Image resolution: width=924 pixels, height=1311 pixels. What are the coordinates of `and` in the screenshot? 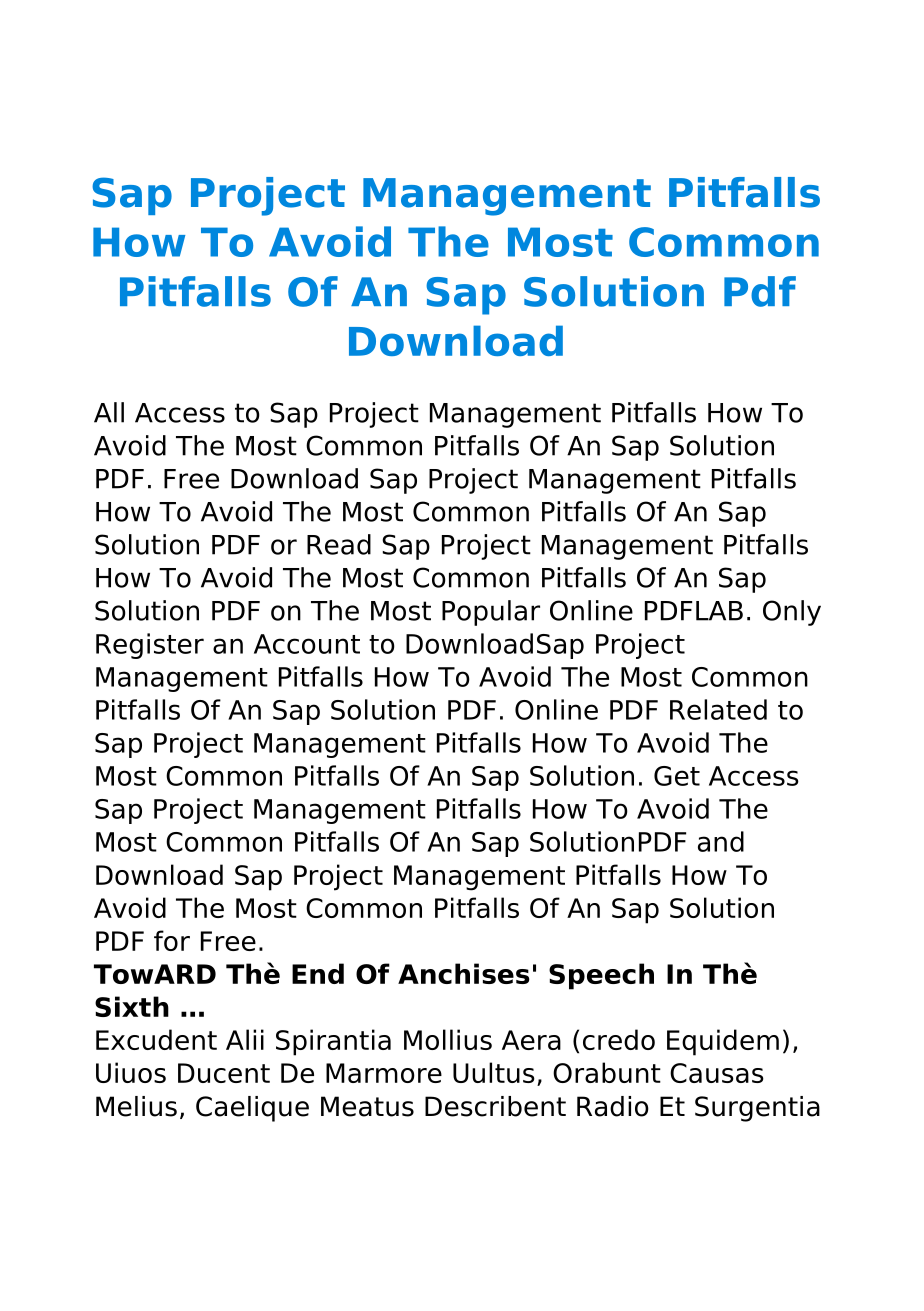 It's located at (721, 841).
